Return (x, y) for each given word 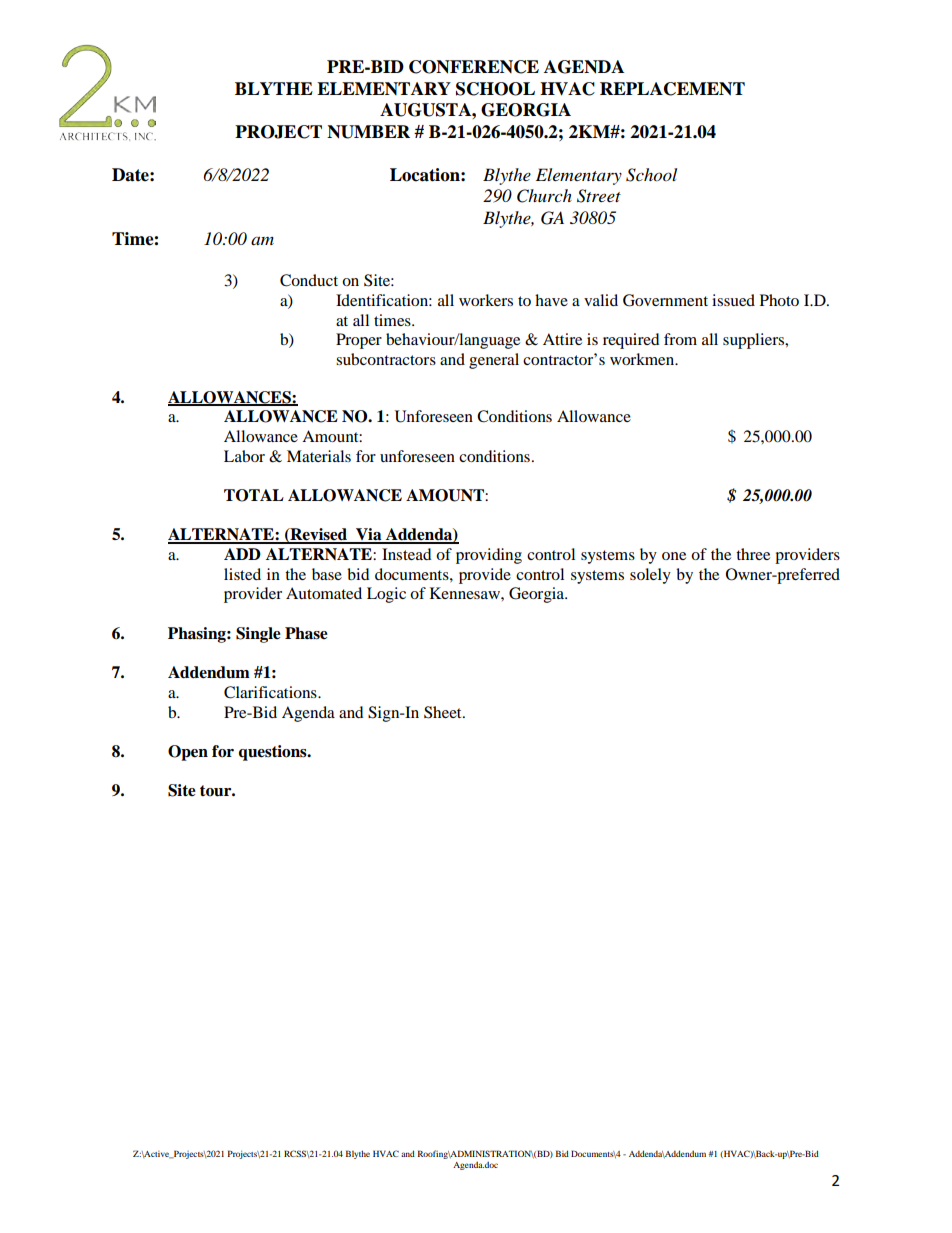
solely (650, 576)
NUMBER (368, 132)
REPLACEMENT (672, 89)
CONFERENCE (474, 67)
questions (274, 753)
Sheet (444, 712)
